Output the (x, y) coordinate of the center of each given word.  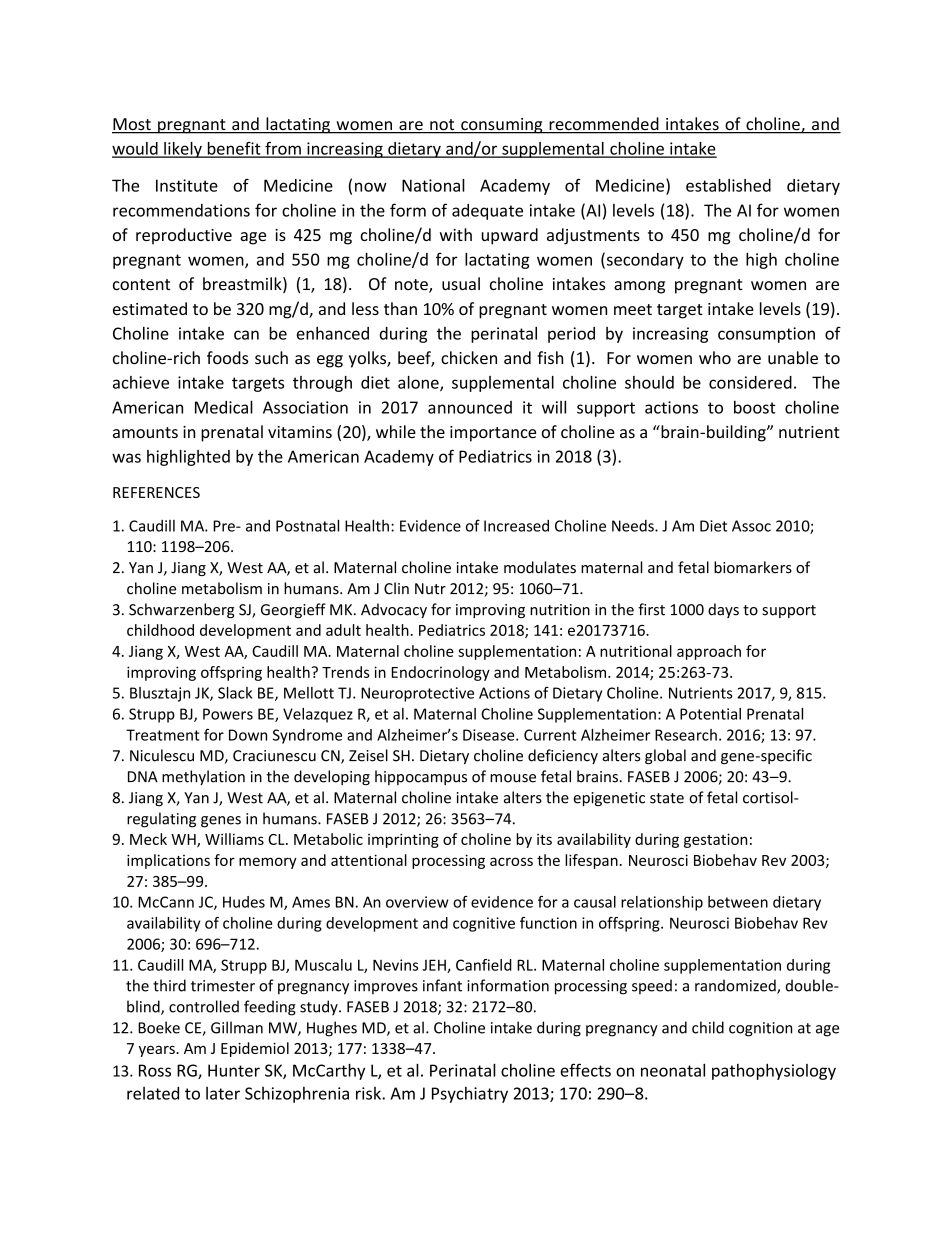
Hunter (234, 1070)
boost (754, 407)
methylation (203, 777)
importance (493, 434)
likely (183, 150)
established (728, 185)
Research (686, 735)
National (433, 185)
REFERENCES (156, 492)
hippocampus (421, 777)
